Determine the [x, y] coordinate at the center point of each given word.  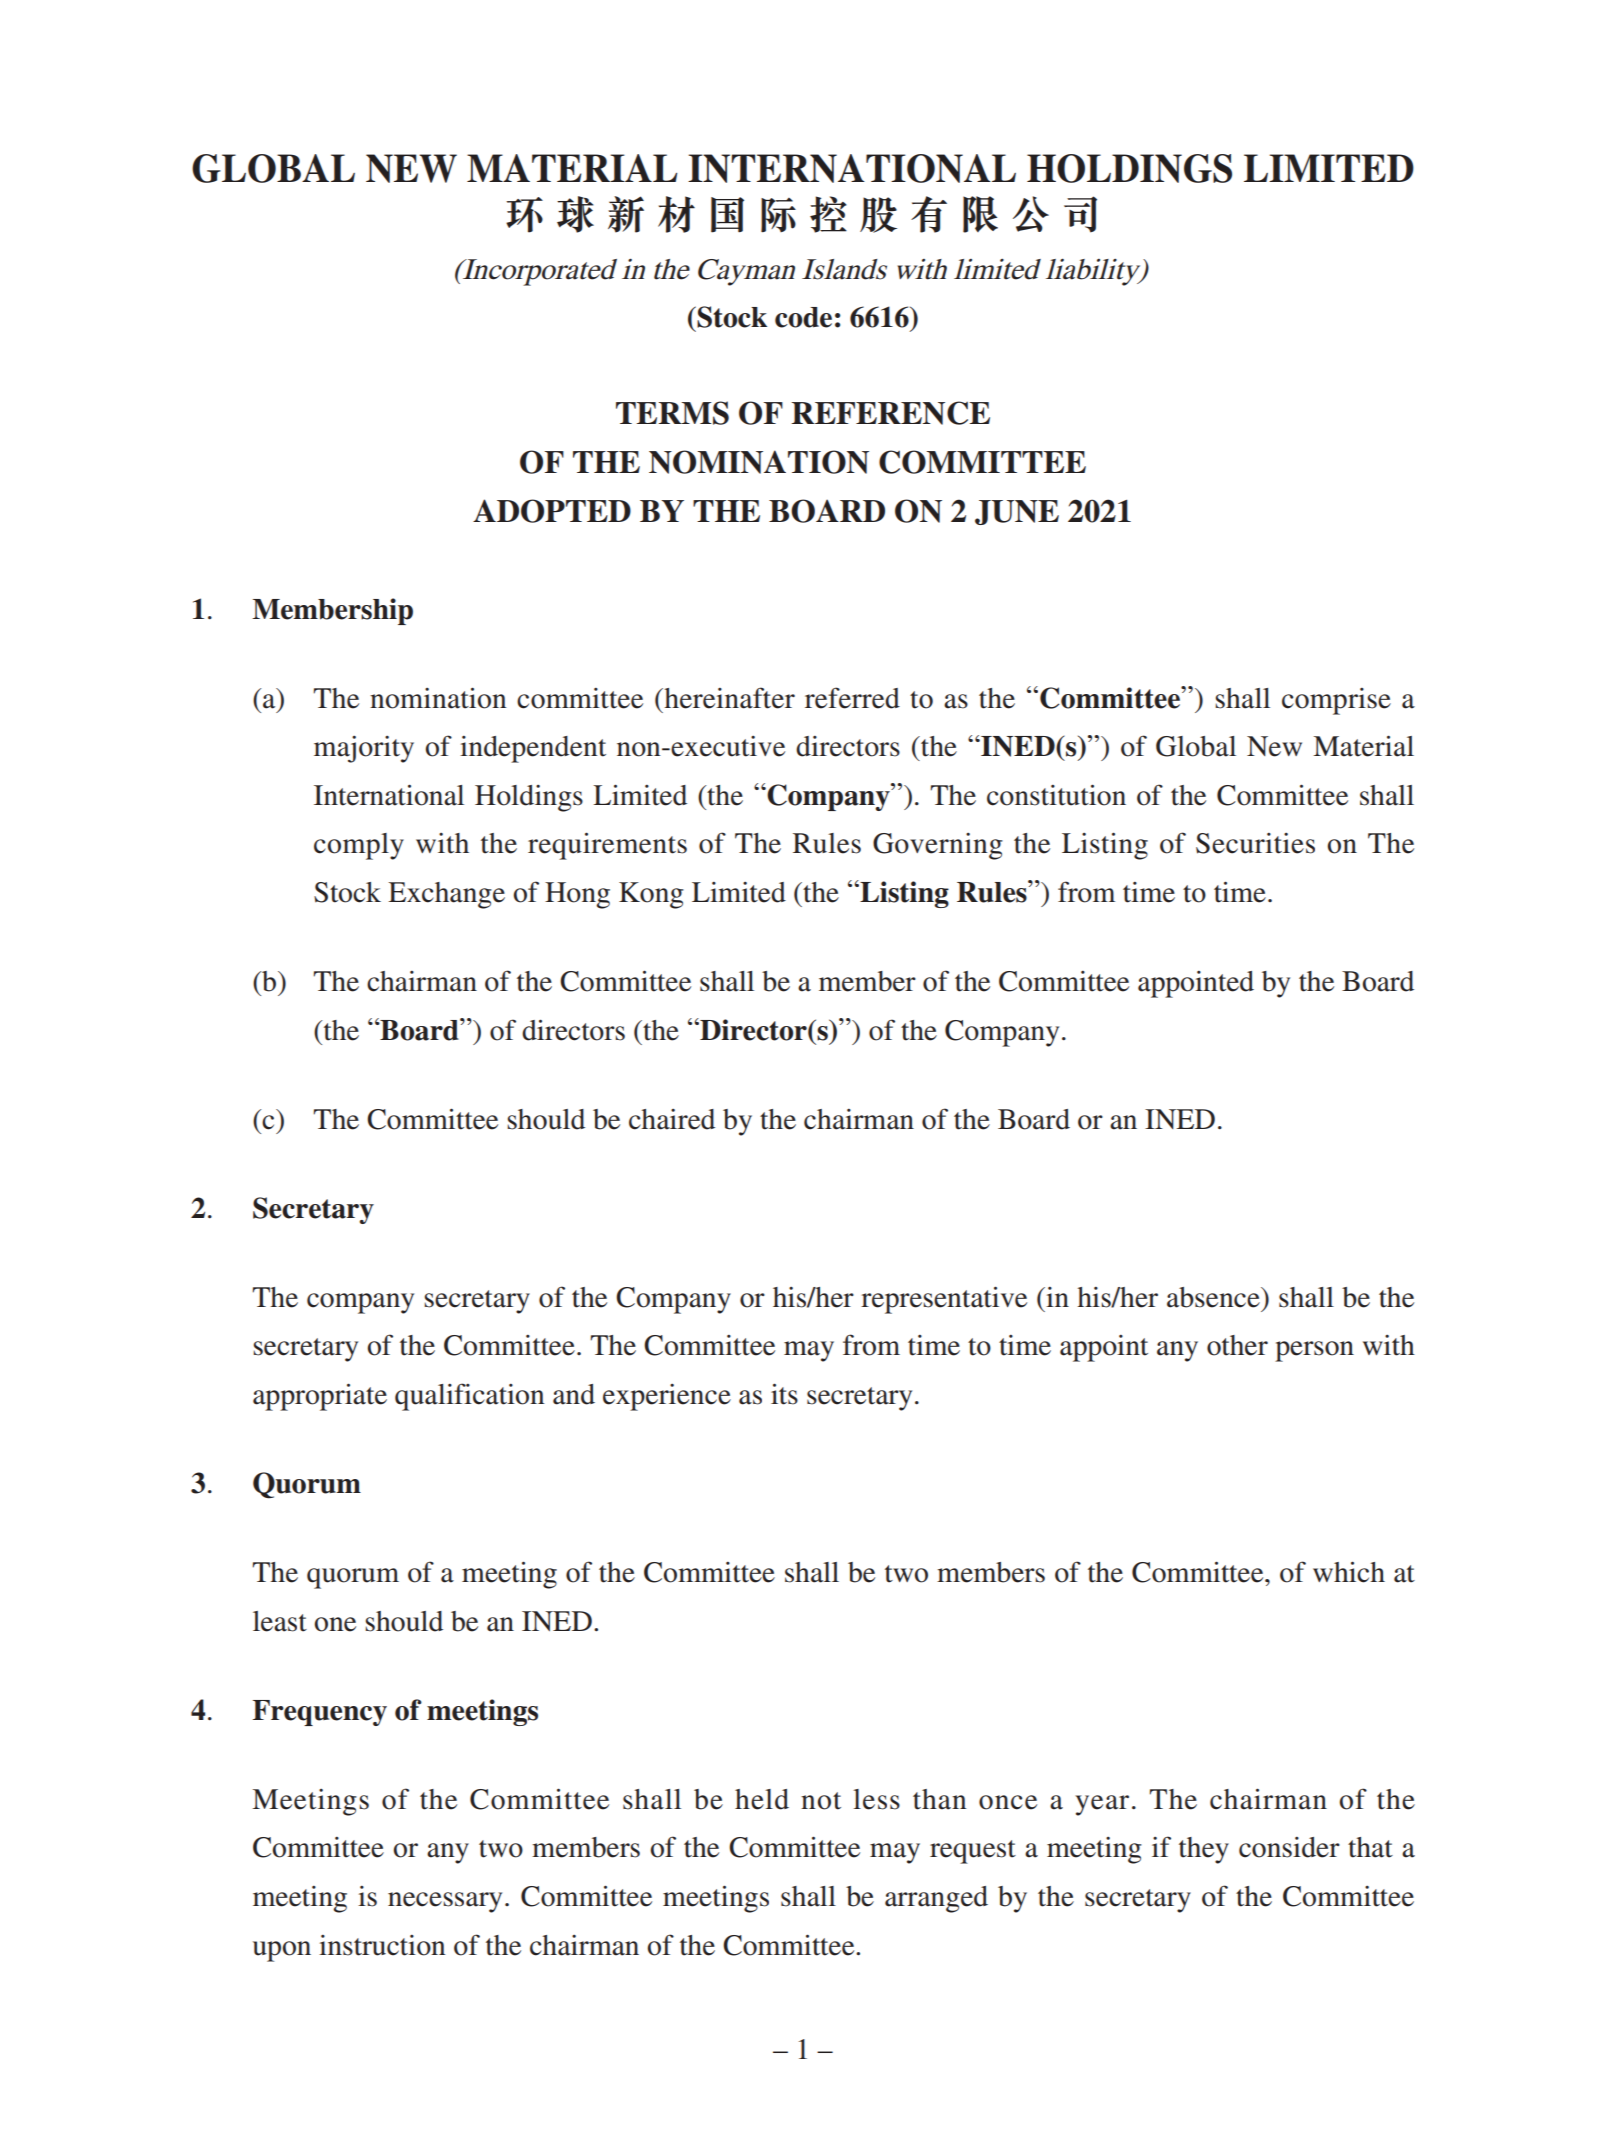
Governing [938, 846]
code [803, 317]
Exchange [446, 895]
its [784, 1394]
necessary [445, 1902]
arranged [936, 1899]
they [1204, 1850]
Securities [1255, 843]
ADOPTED [552, 511]
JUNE [1017, 512]
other [1237, 1345]
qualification [469, 1397]
